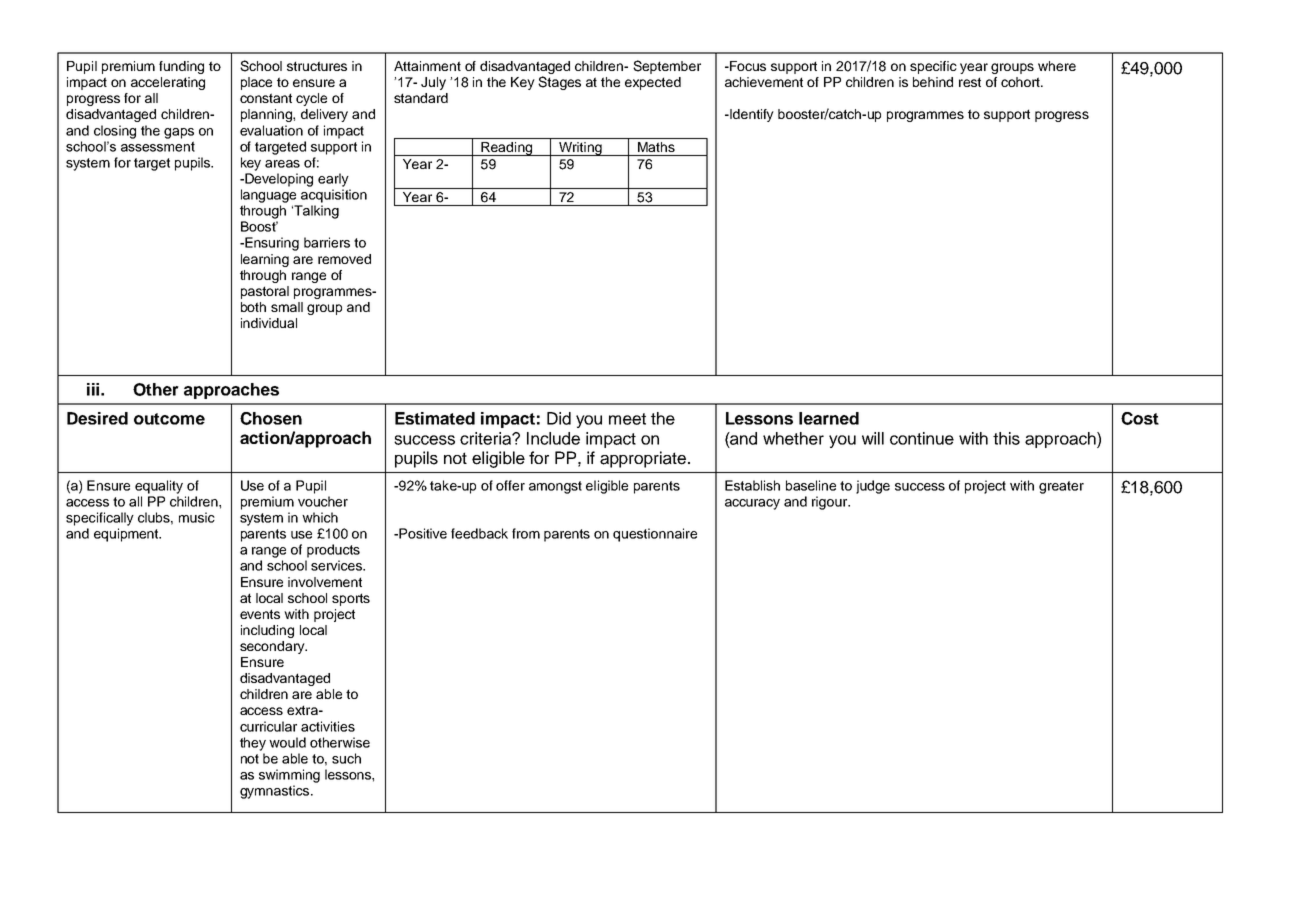  Describe the element at coordinates (653, 83) in the document. I see `expected` at that location.
